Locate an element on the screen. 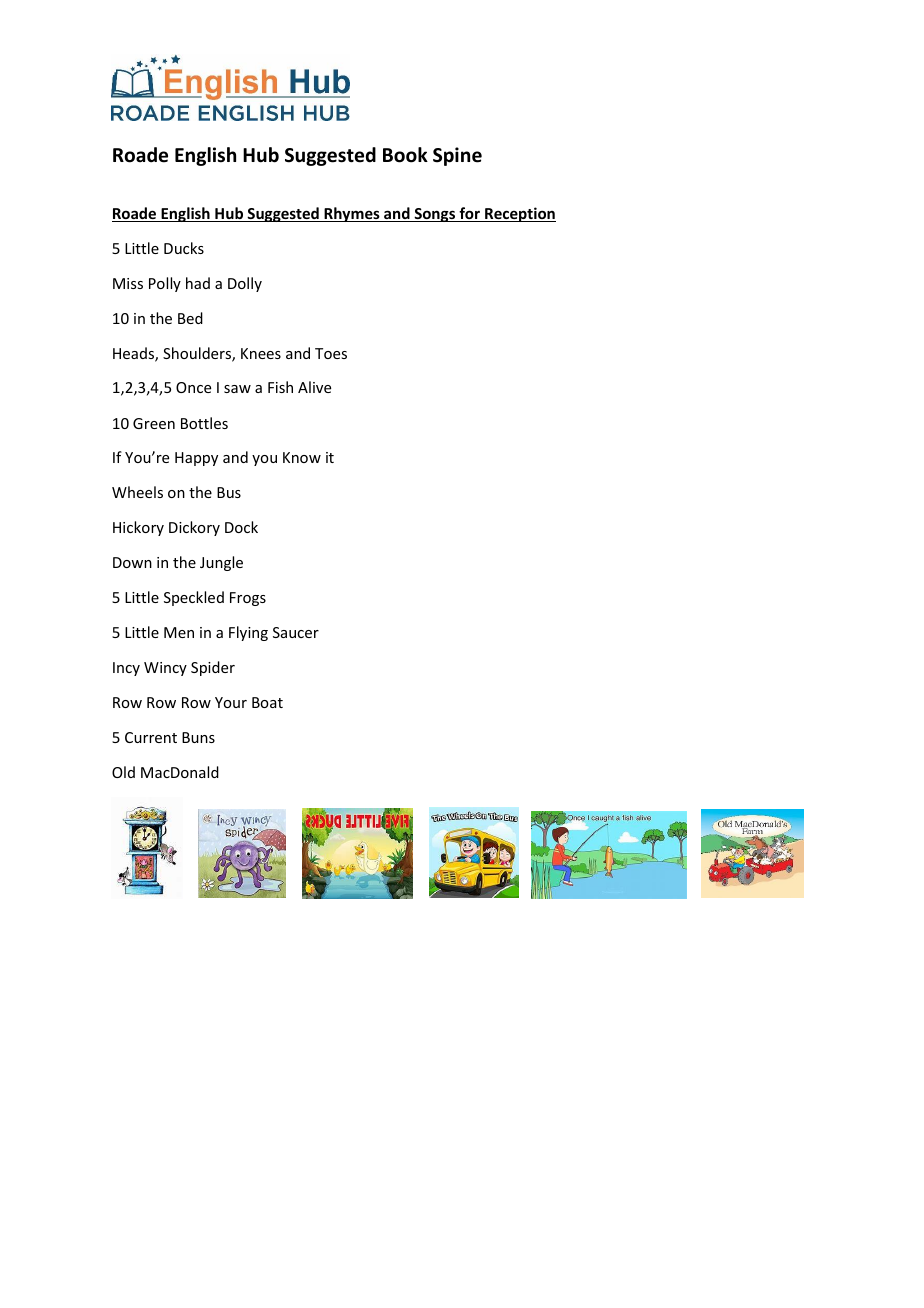 This screenshot has height=1308, width=924. Boat is located at coordinates (267, 702).
